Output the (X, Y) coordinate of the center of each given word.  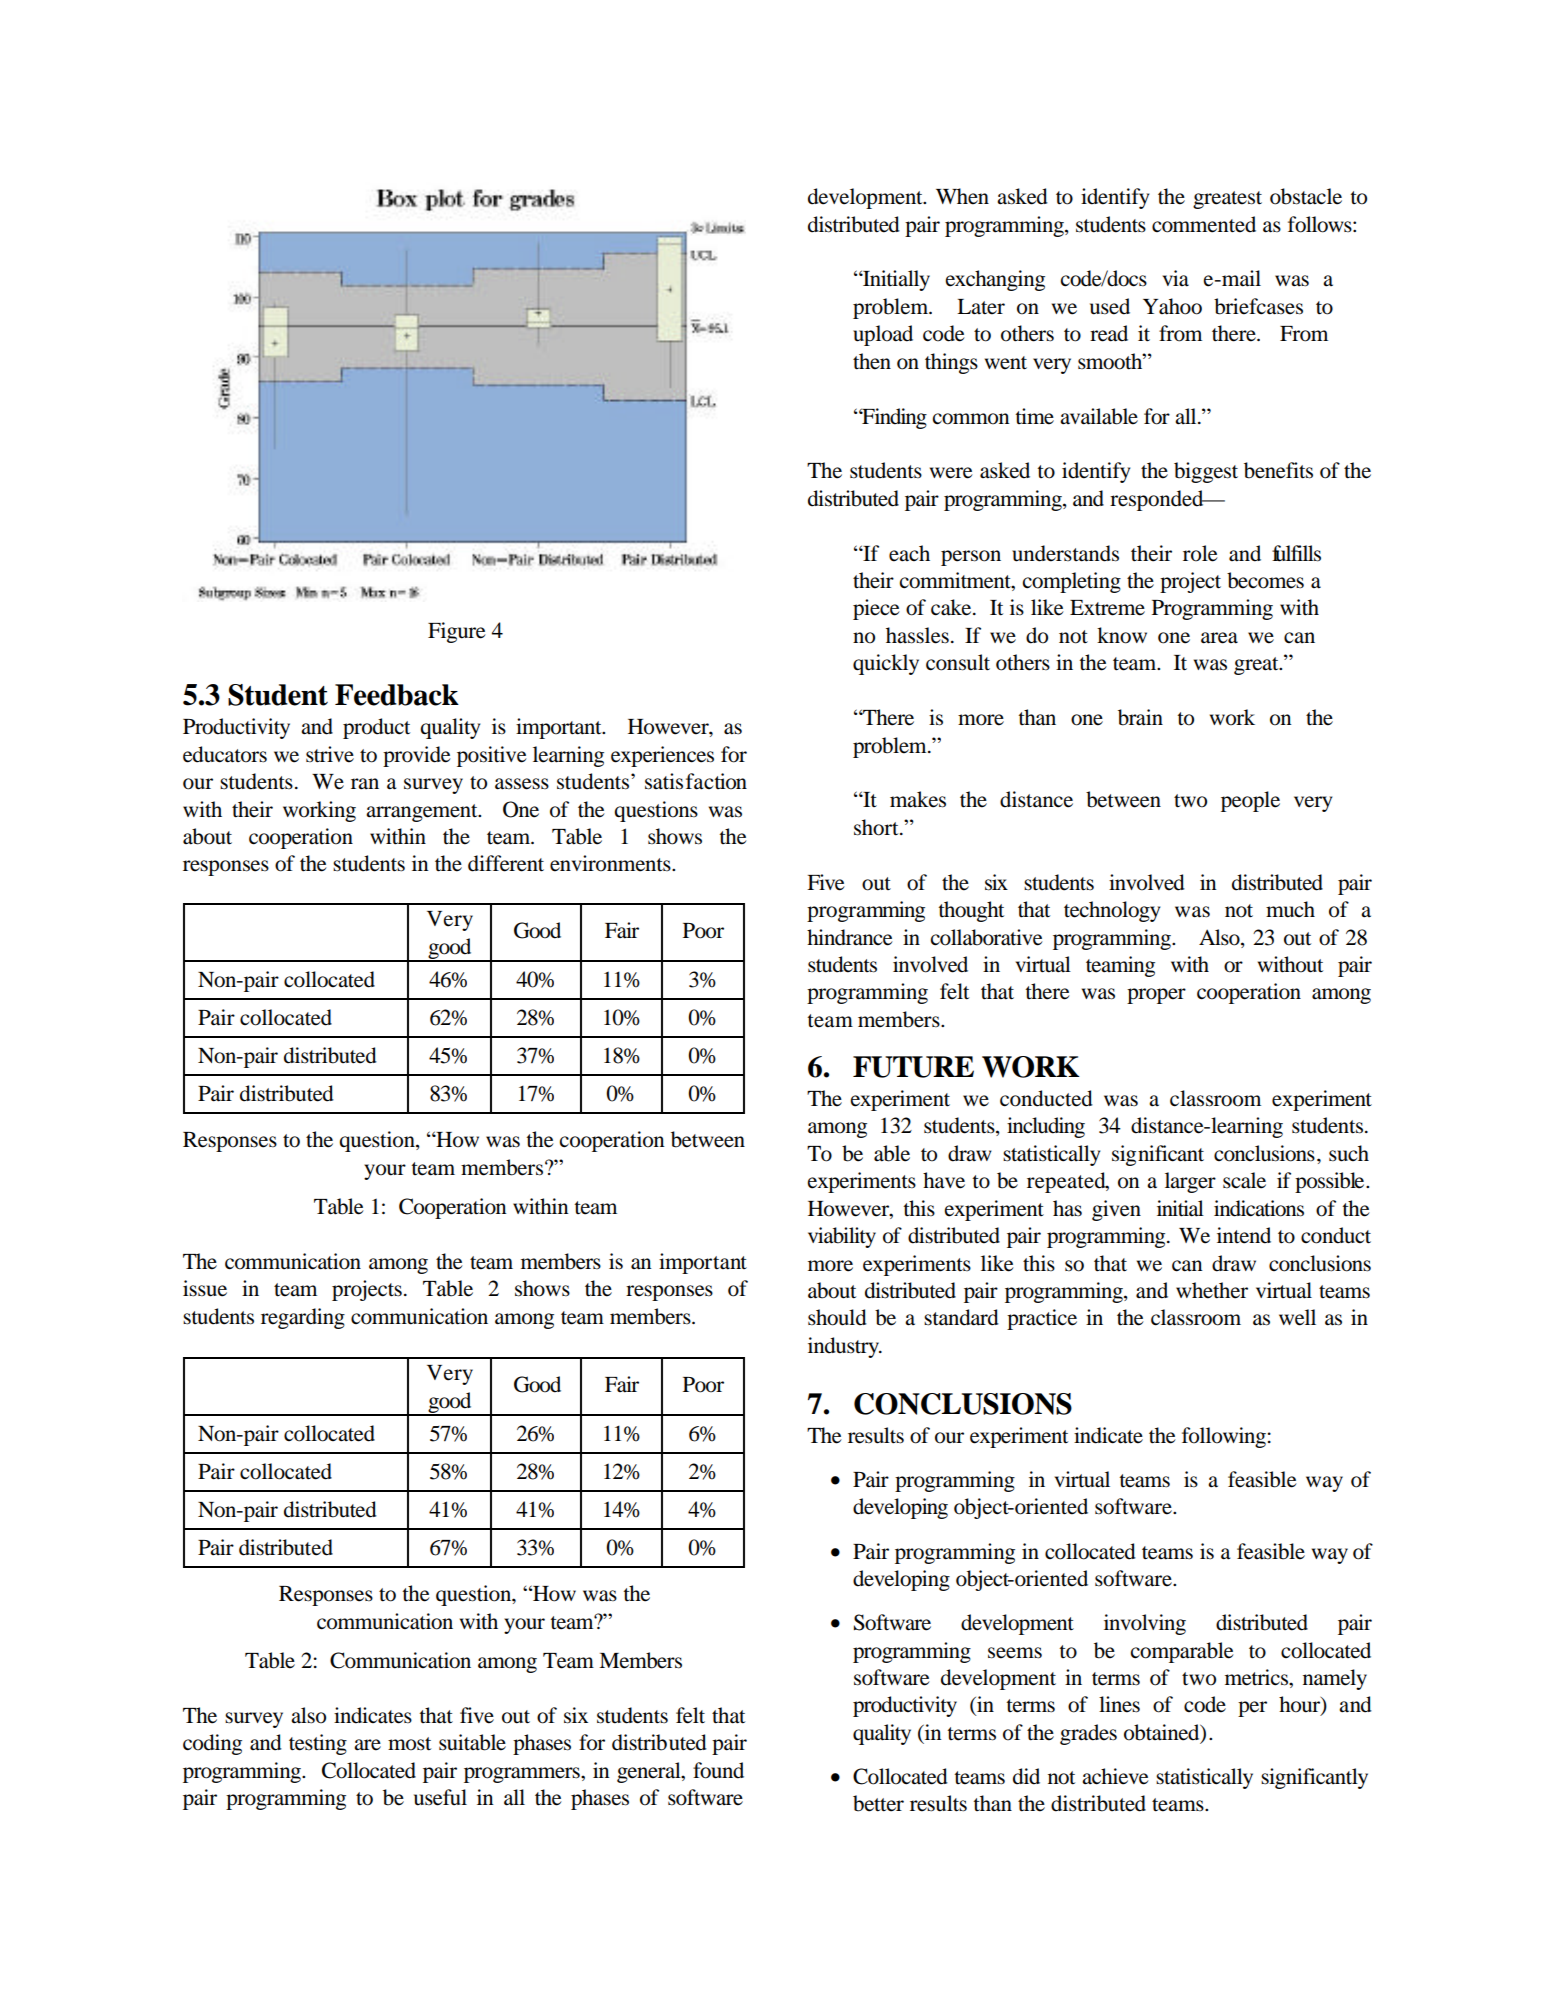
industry (844, 1347)
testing (318, 1744)
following (1224, 1437)
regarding (303, 1318)
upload (883, 335)
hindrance (850, 937)
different (506, 863)
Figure (457, 632)
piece (876, 609)
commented (1204, 224)
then (872, 361)
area (1219, 638)
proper (1156, 996)
